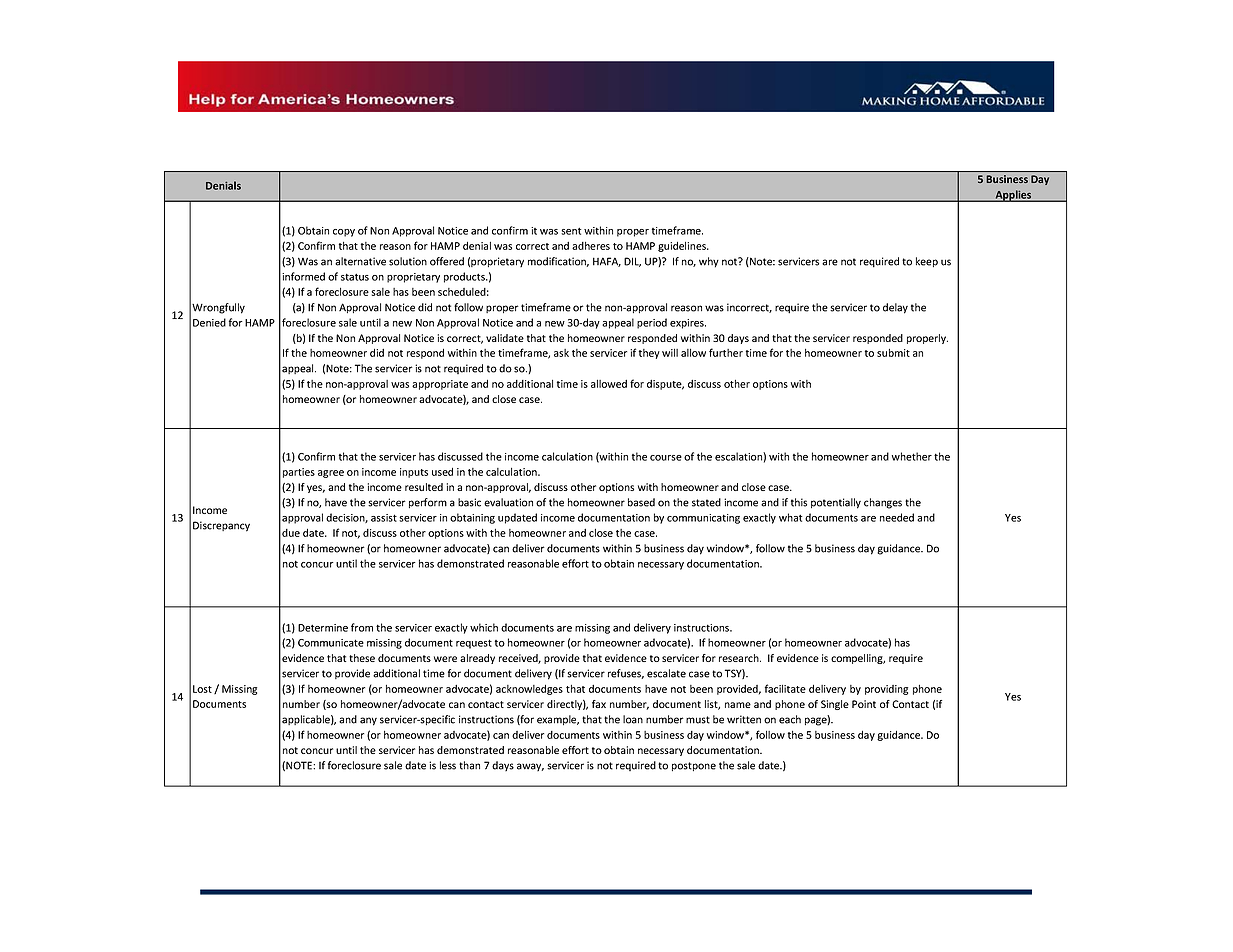 This screenshot has height=952, width=1233. I want to click on parties, so click(299, 473).
